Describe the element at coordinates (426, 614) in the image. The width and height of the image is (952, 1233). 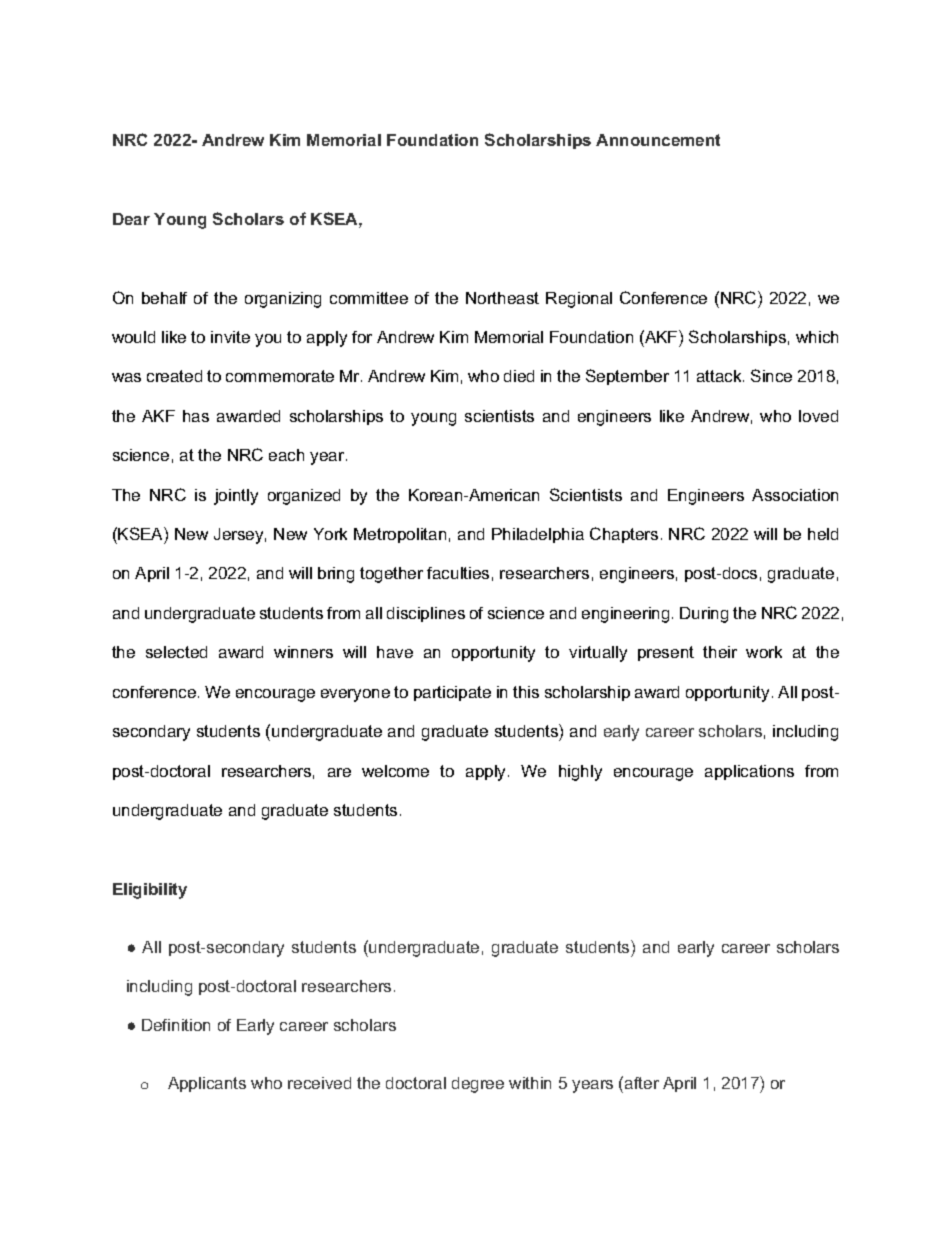
I see `disciplines` at that location.
